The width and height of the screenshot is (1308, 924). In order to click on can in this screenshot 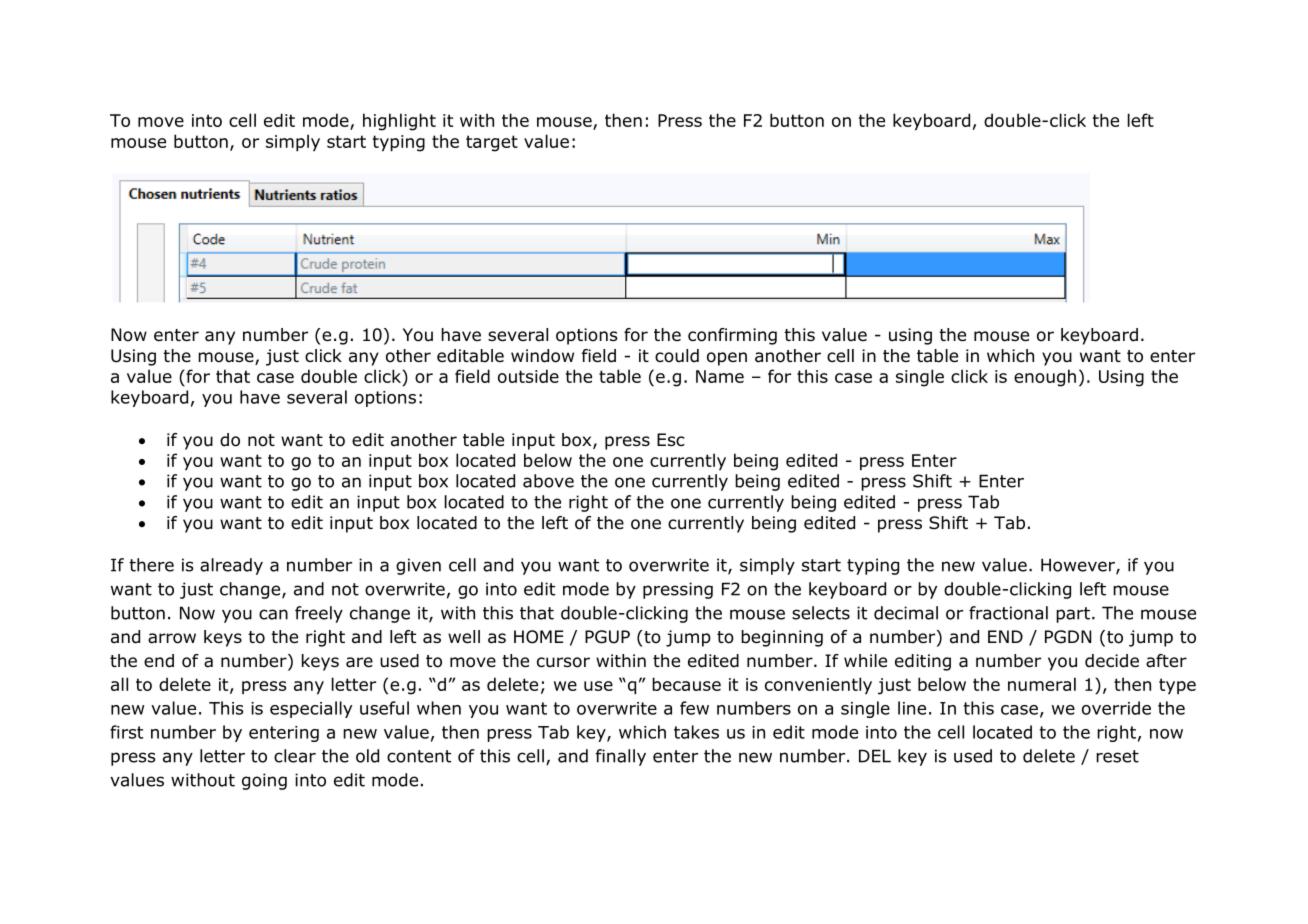, I will do `click(273, 614)`.
